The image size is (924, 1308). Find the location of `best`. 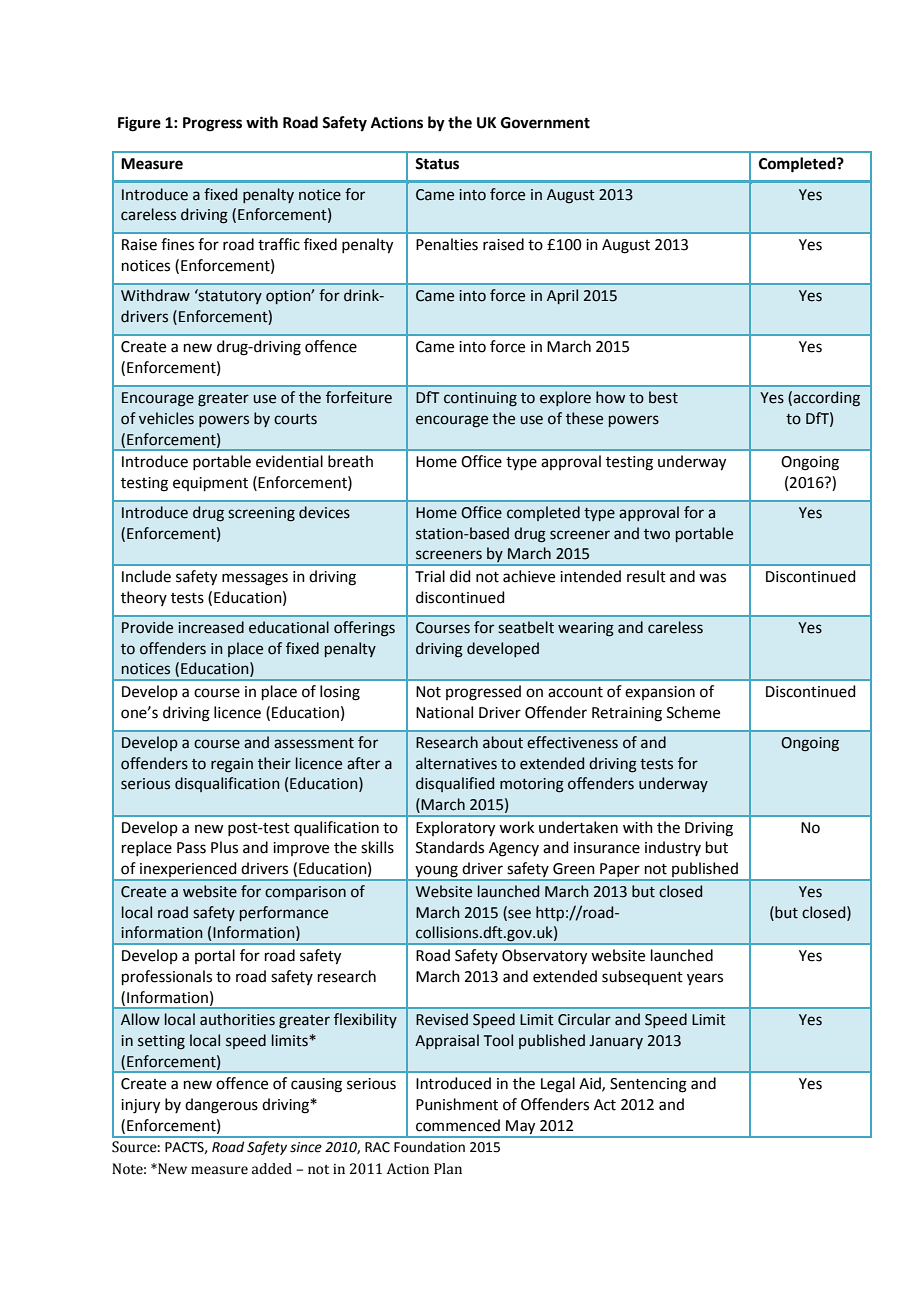

best is located at coordinates (663, 397).
